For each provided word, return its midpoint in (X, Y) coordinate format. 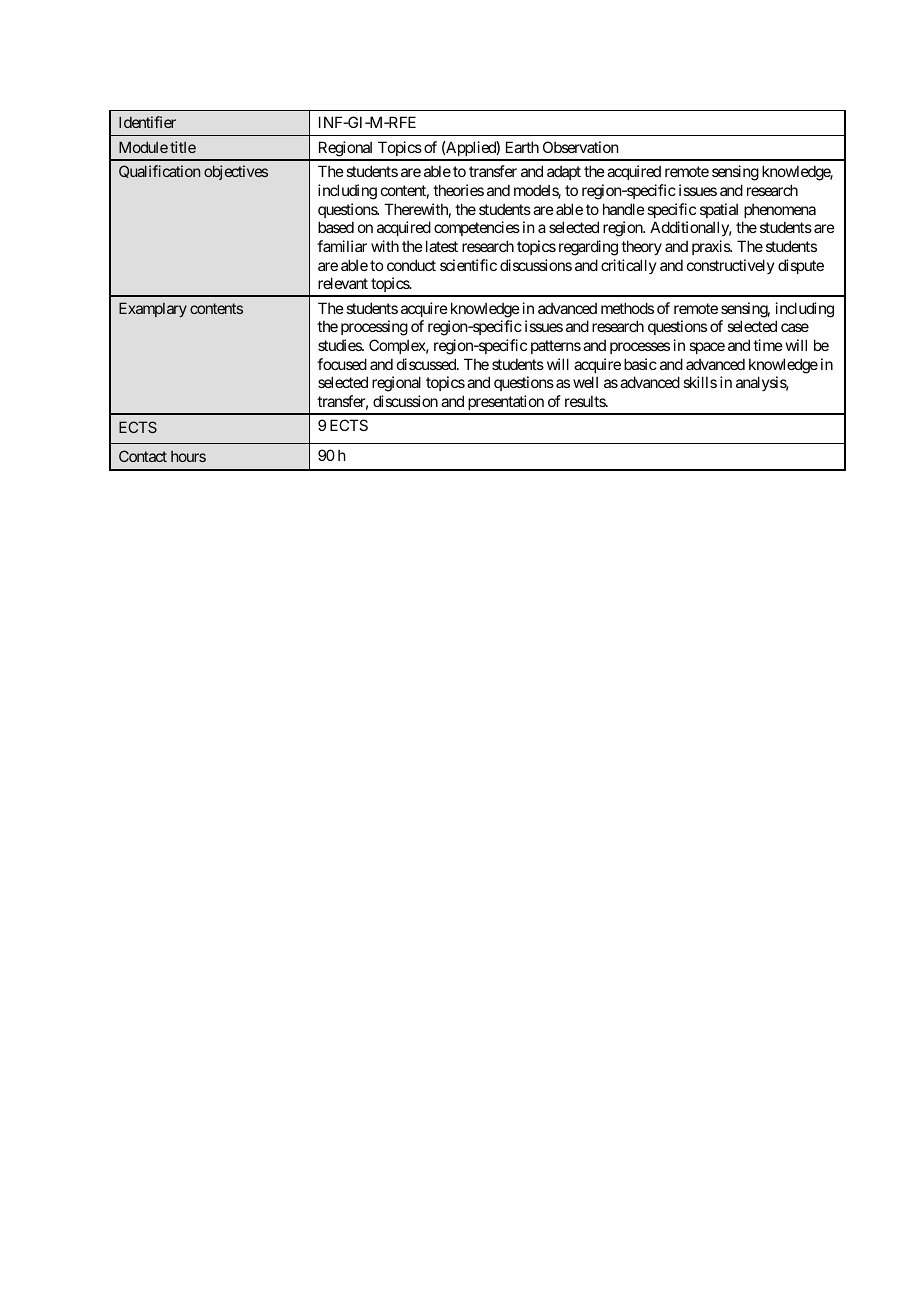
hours (188, 456)
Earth (522, 147)
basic (640, 364)
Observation (580, 147)
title (183, 147)
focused (342, 364)
